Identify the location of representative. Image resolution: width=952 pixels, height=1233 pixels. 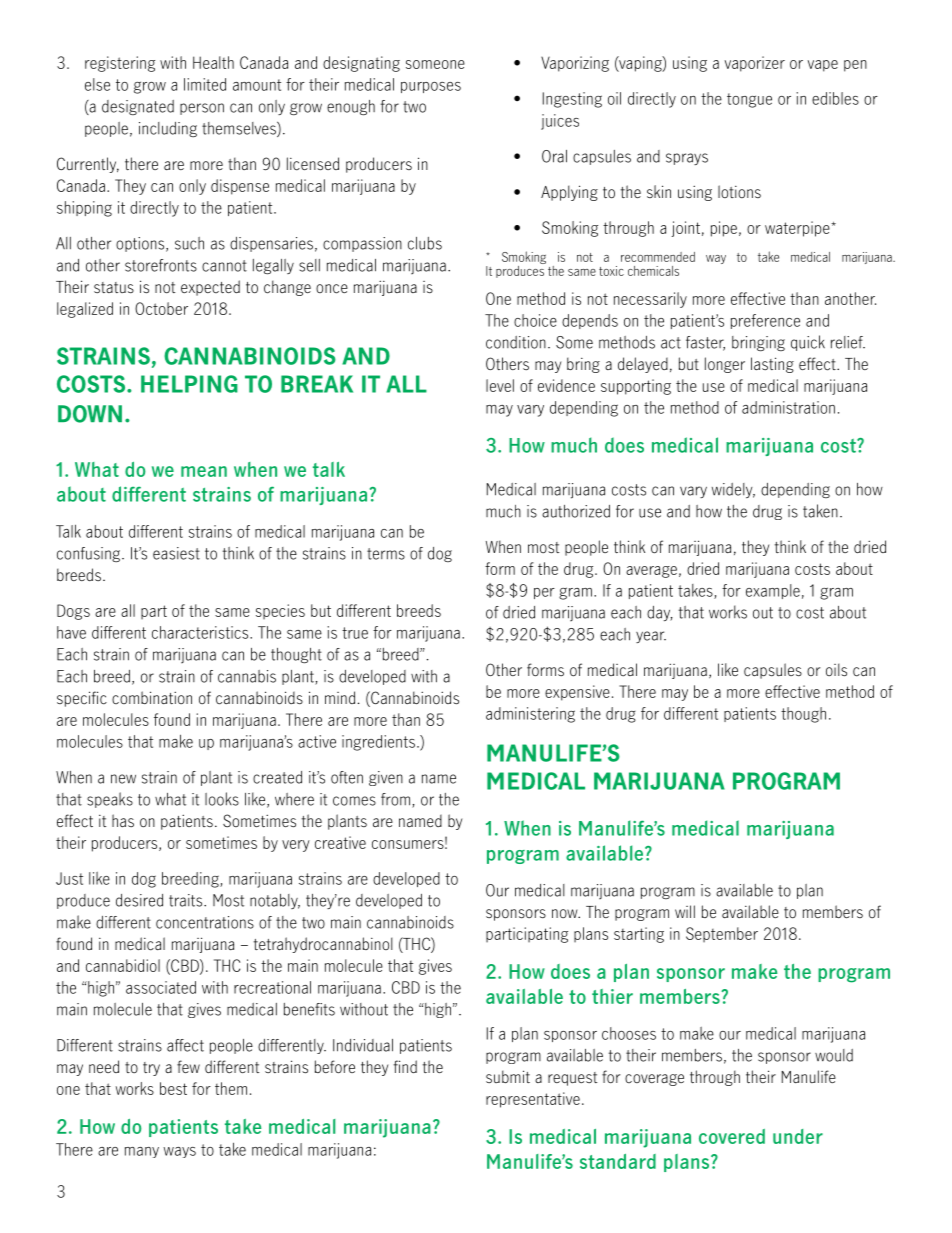
(533, 1100).
